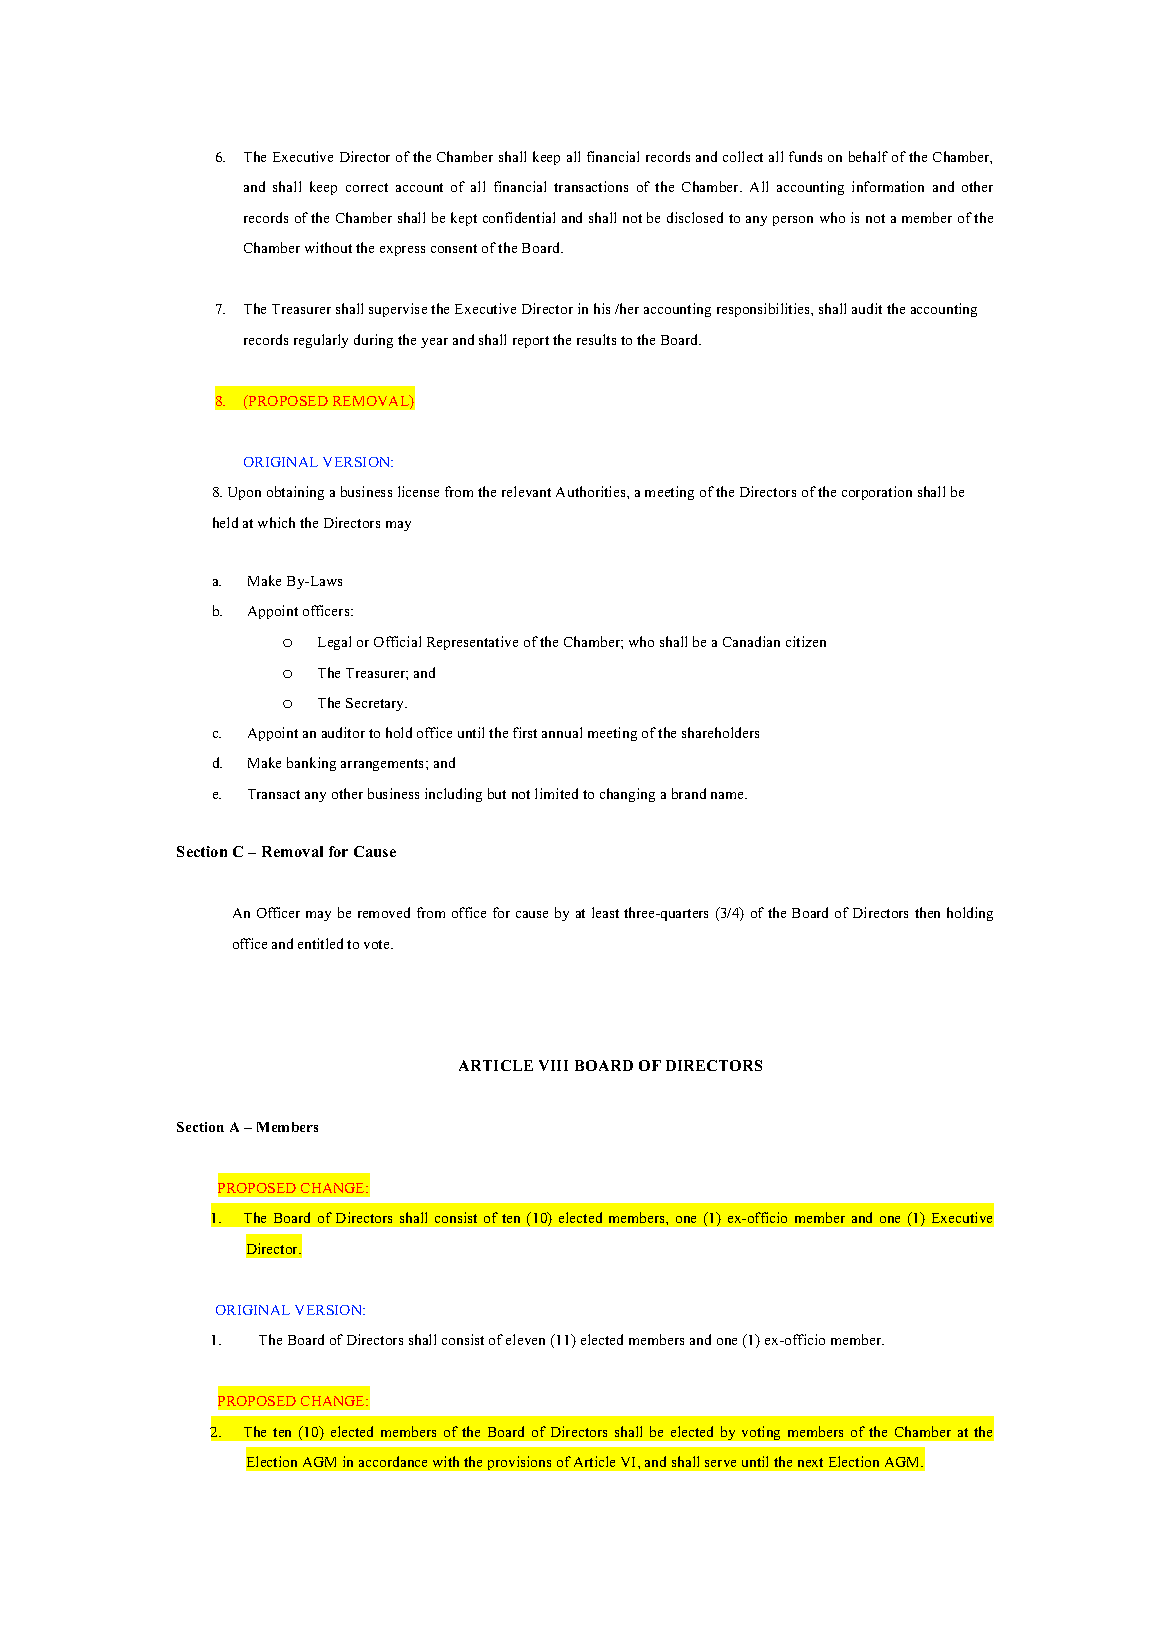 The image size is (1163, 1645). I want to click on corporation, so click(877, 493).
